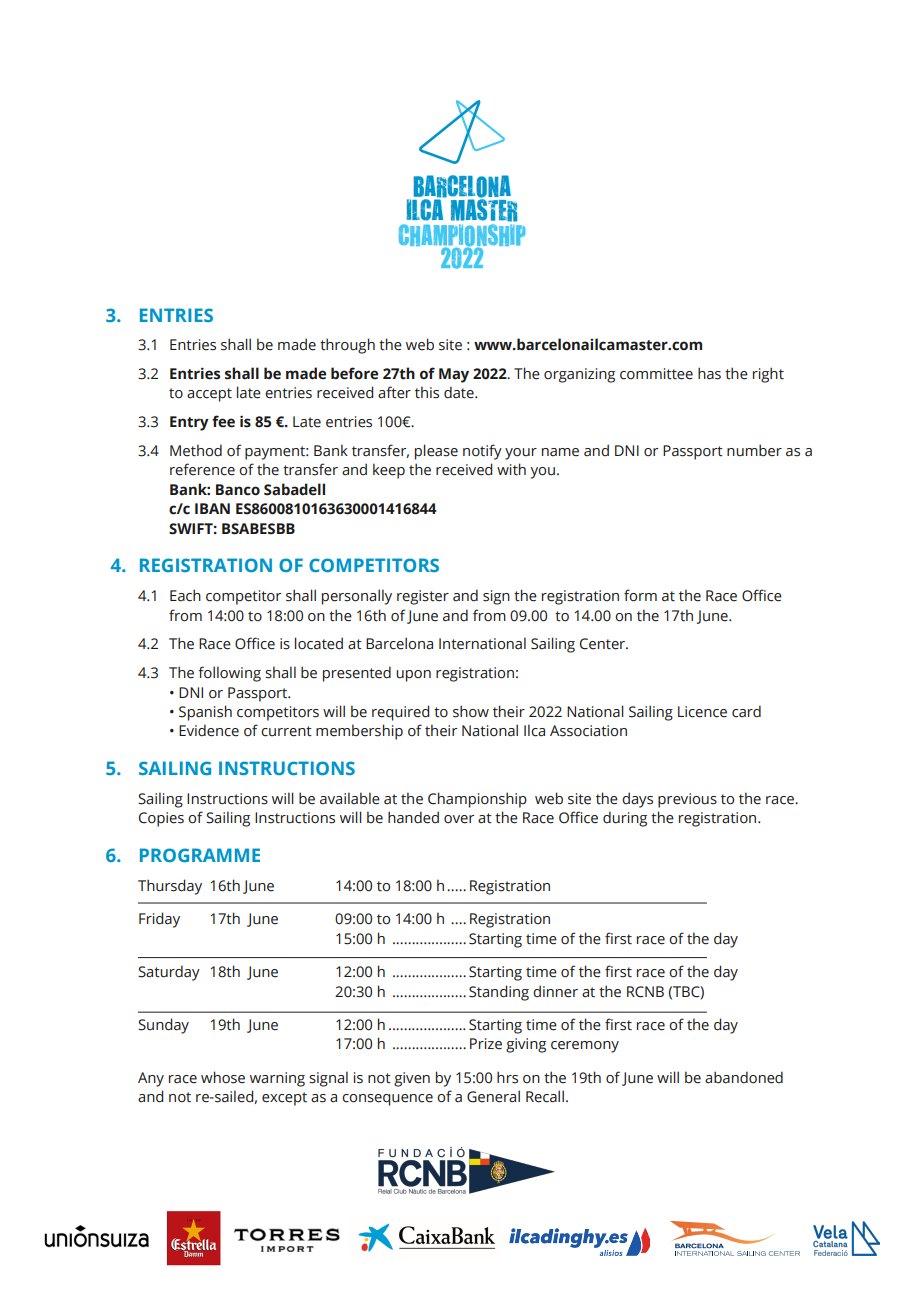 The image size is (924, 1308). What do you see at coordinates (454, 375) in the page?
I see `May` at bounding box center [454, 375].
